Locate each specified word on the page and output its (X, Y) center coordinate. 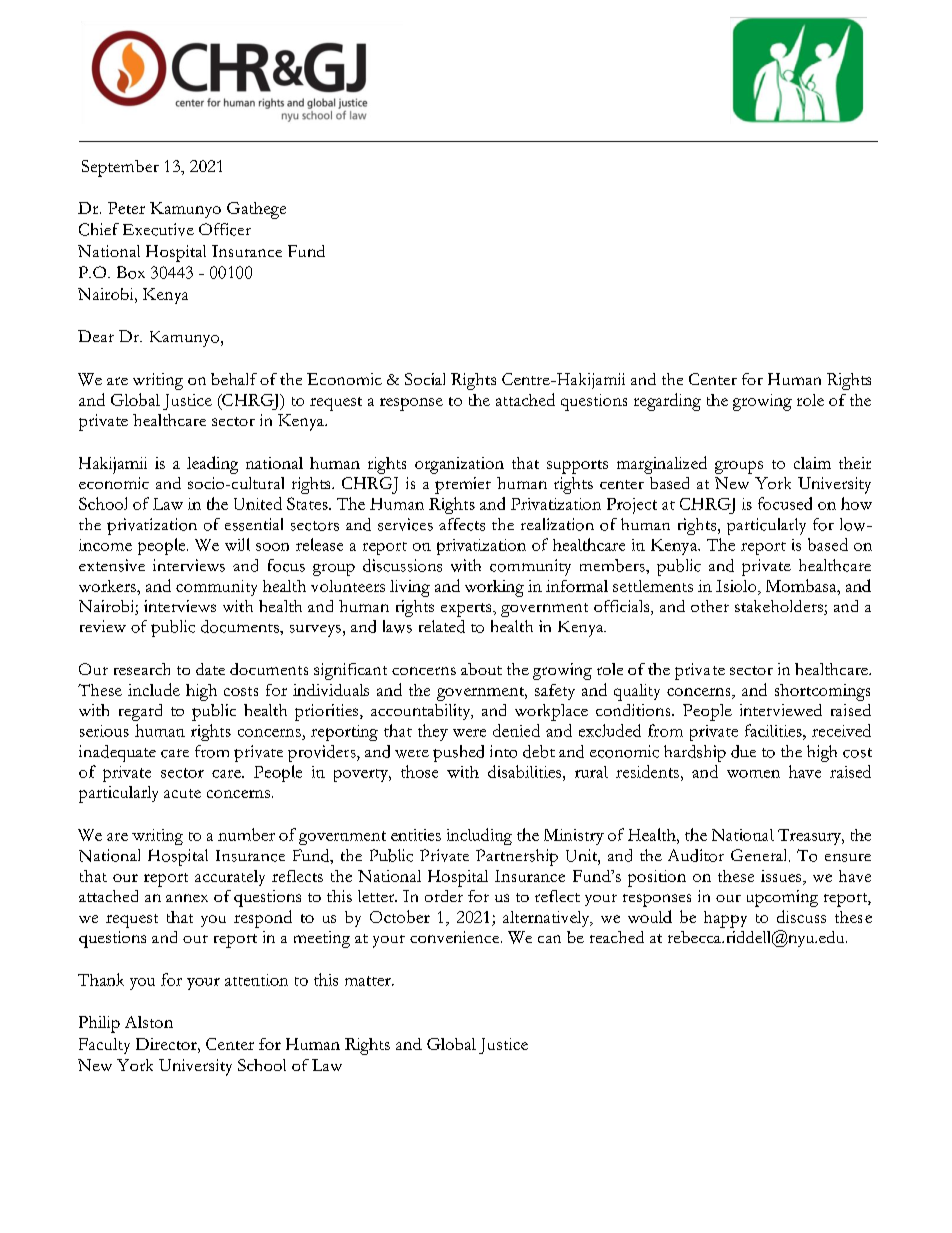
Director (167, 1044)
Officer (225, 229)
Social (425, 379)
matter (369, 981)
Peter (126, 208)
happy (725, 919)
